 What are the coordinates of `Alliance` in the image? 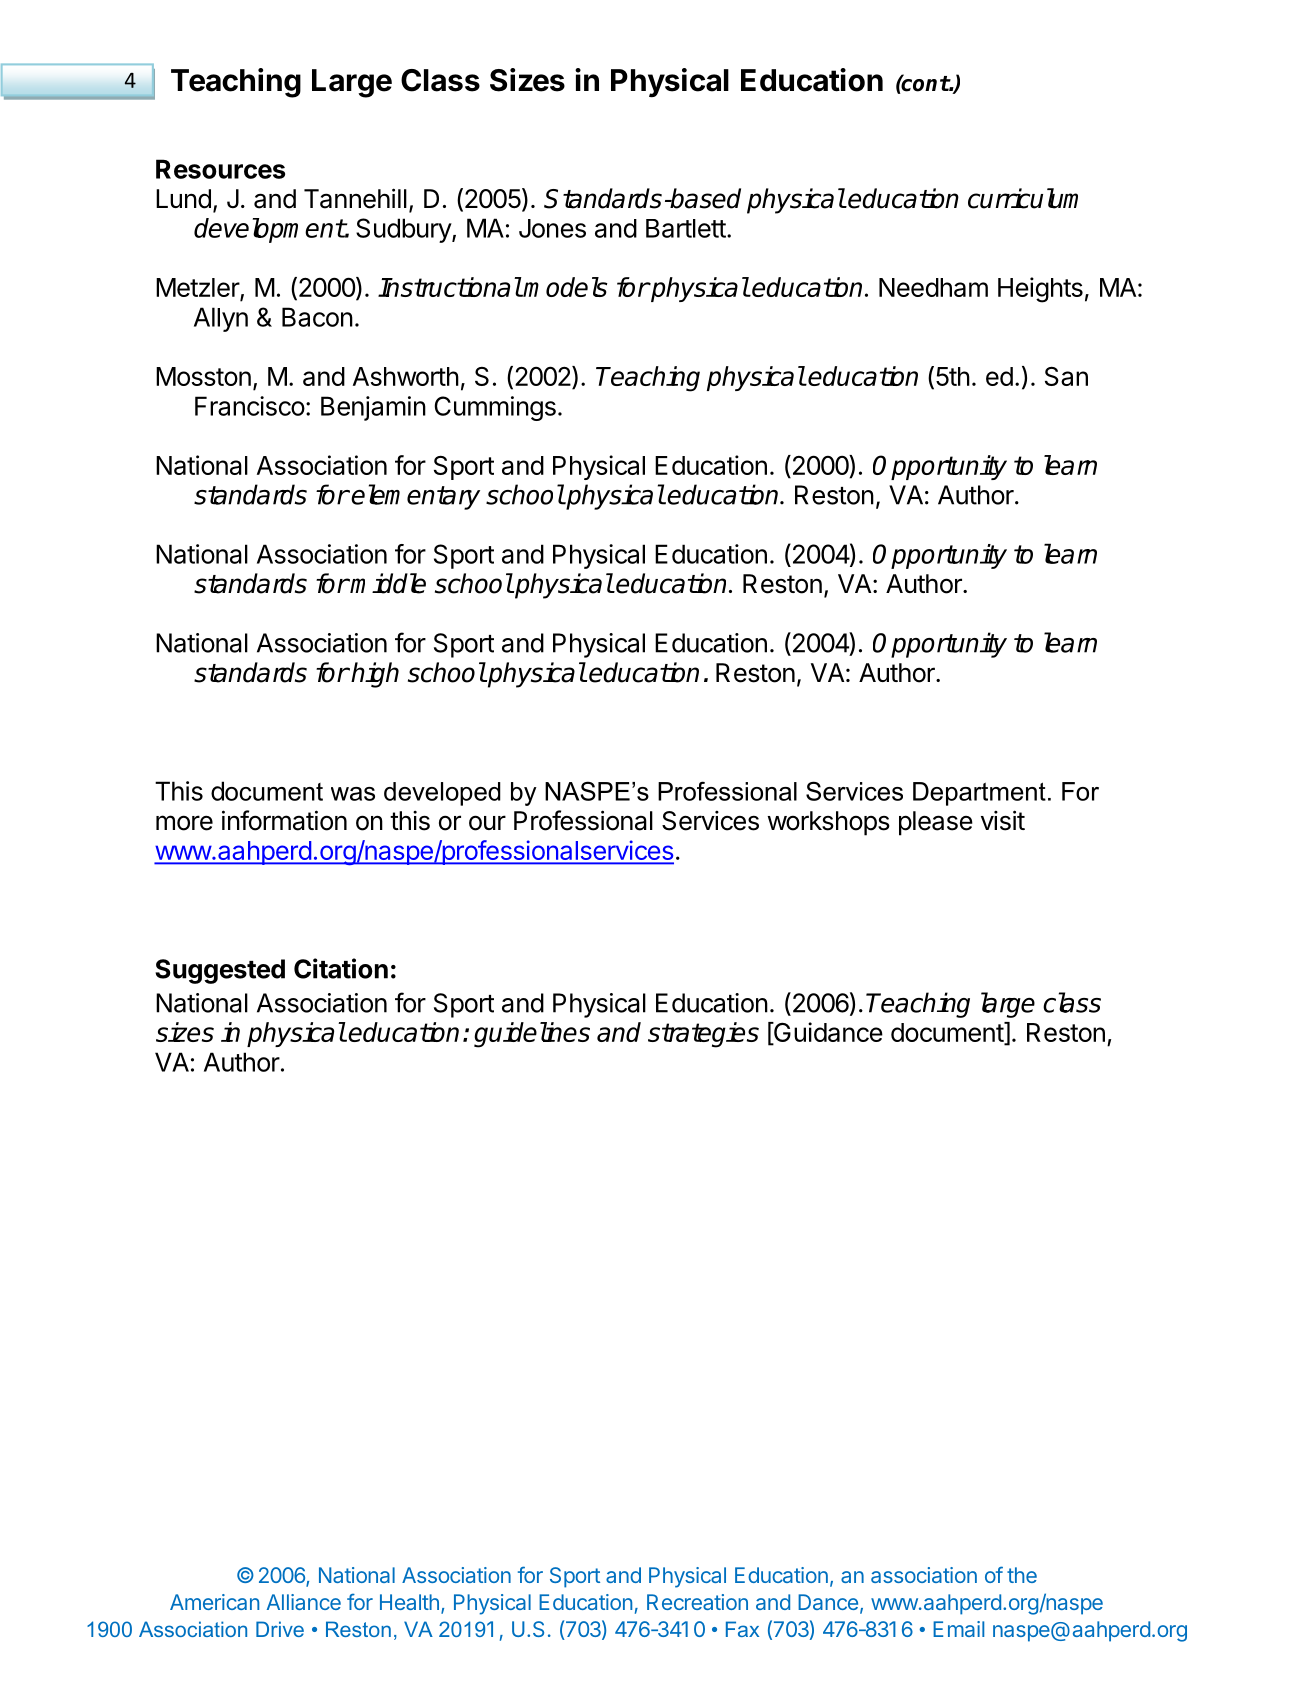 It's located at (304, 1602).
